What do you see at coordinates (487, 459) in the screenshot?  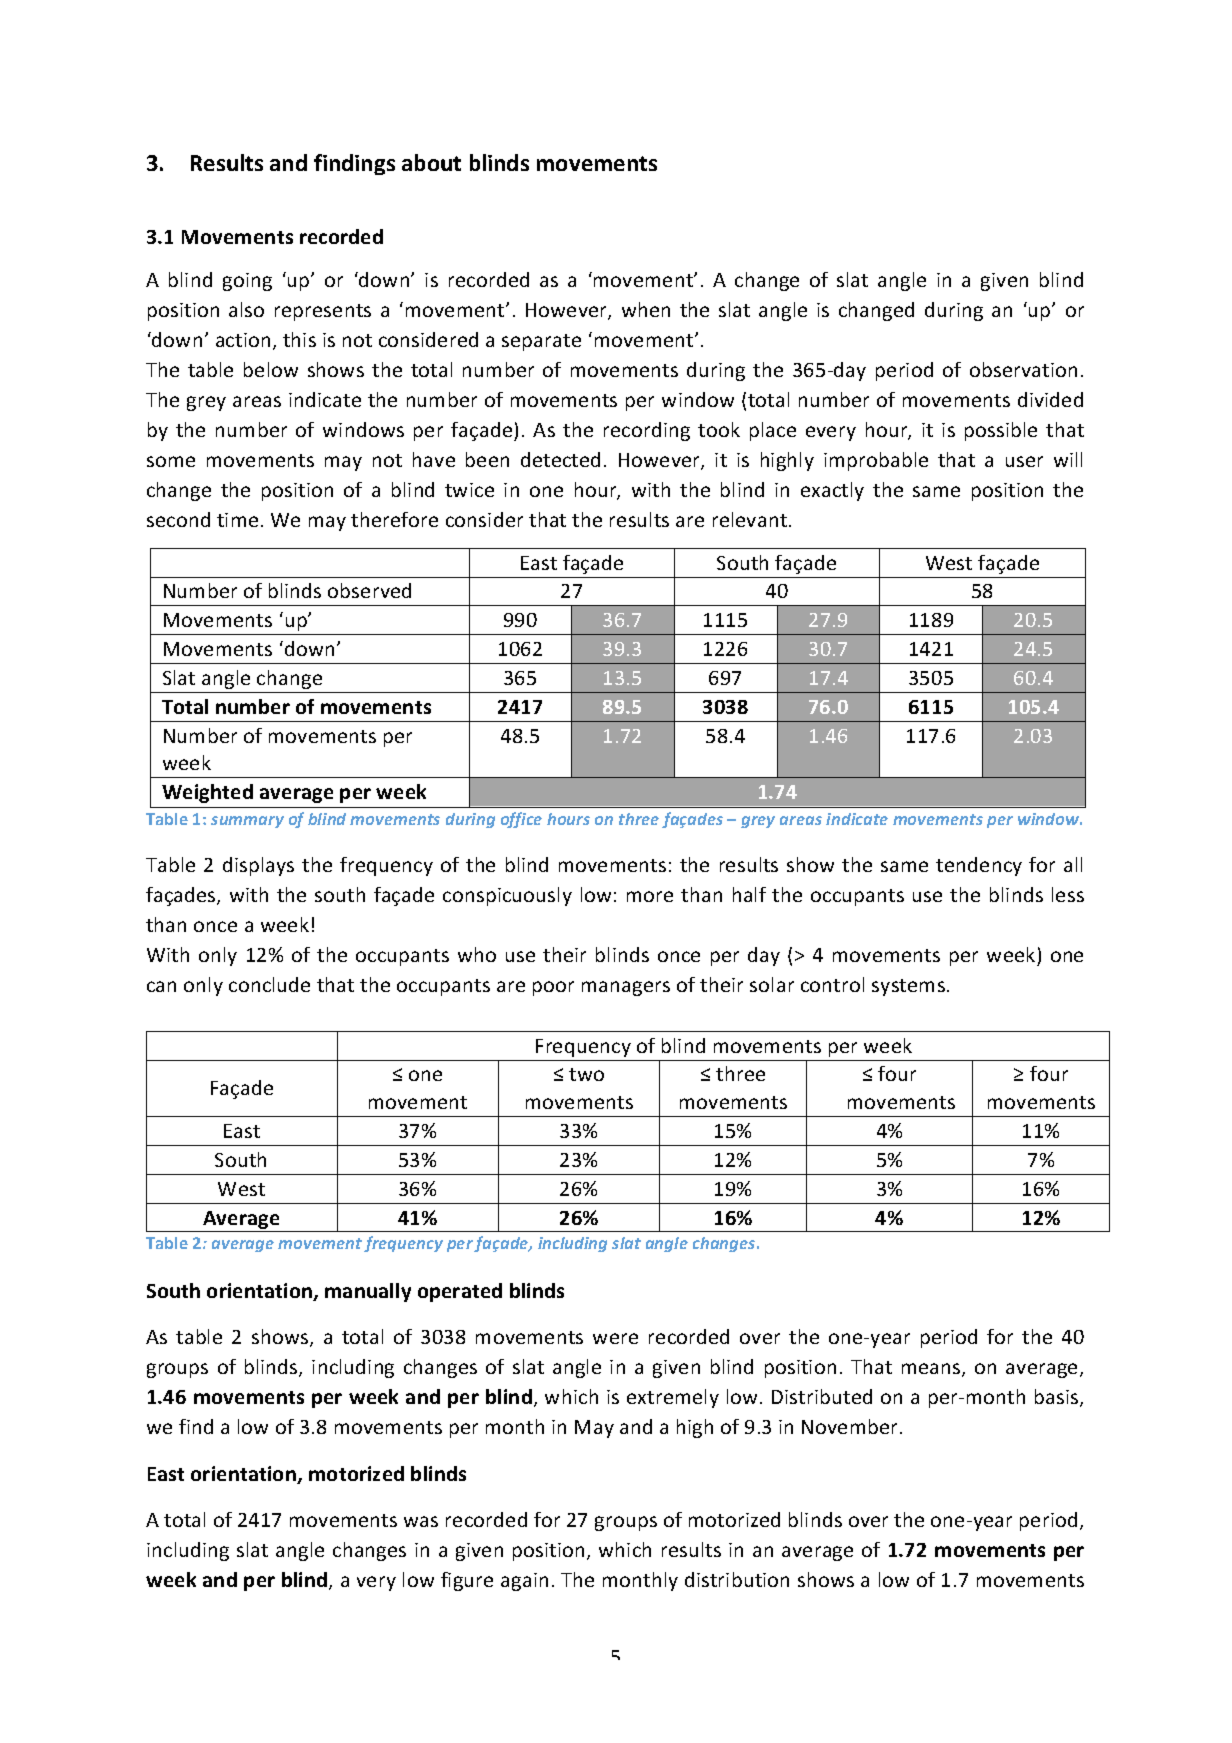 I see `been` at bounding box center [487, 459].
